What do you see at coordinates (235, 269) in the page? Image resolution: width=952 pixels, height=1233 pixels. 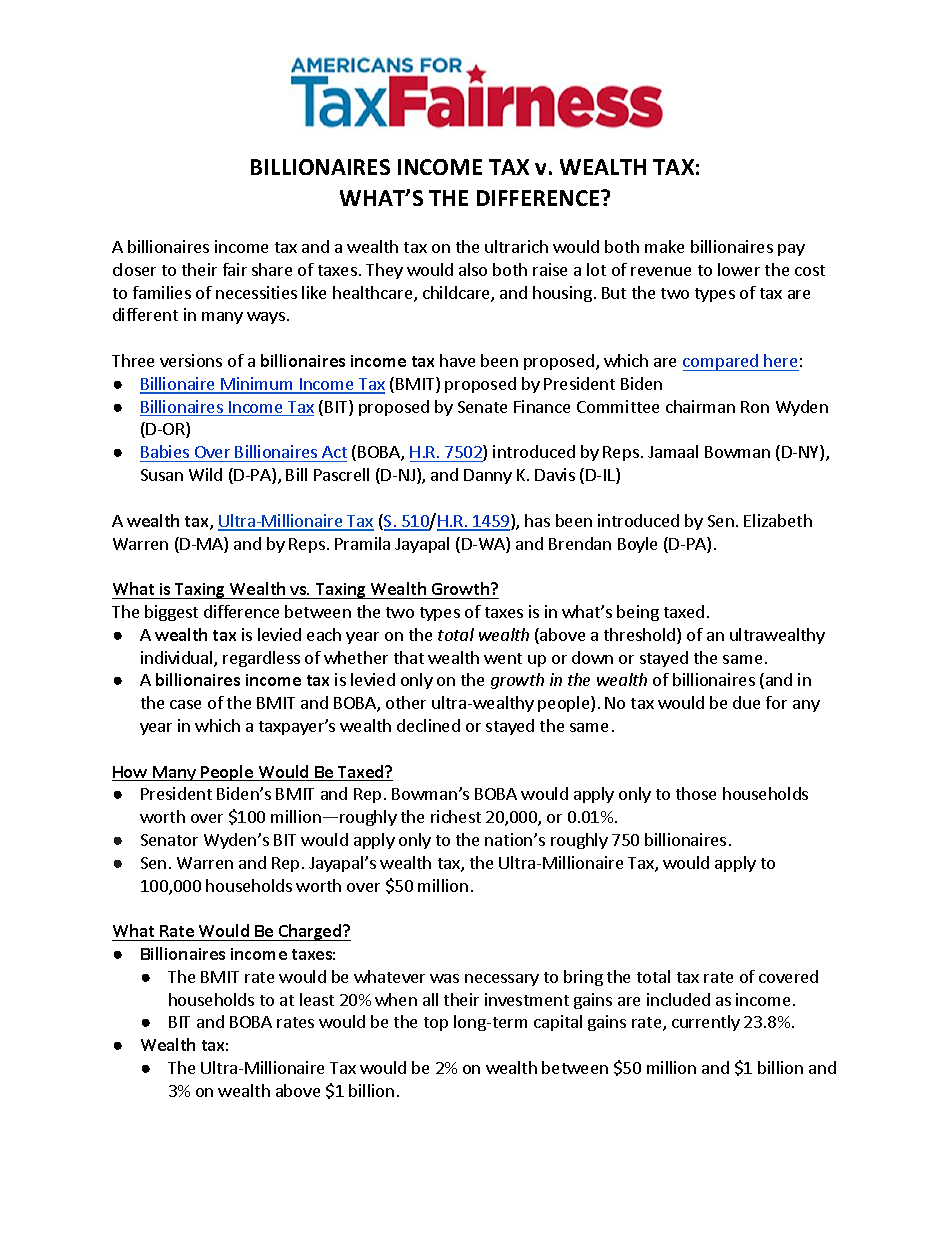 I see `fair` at bounding box center [235, 269].
